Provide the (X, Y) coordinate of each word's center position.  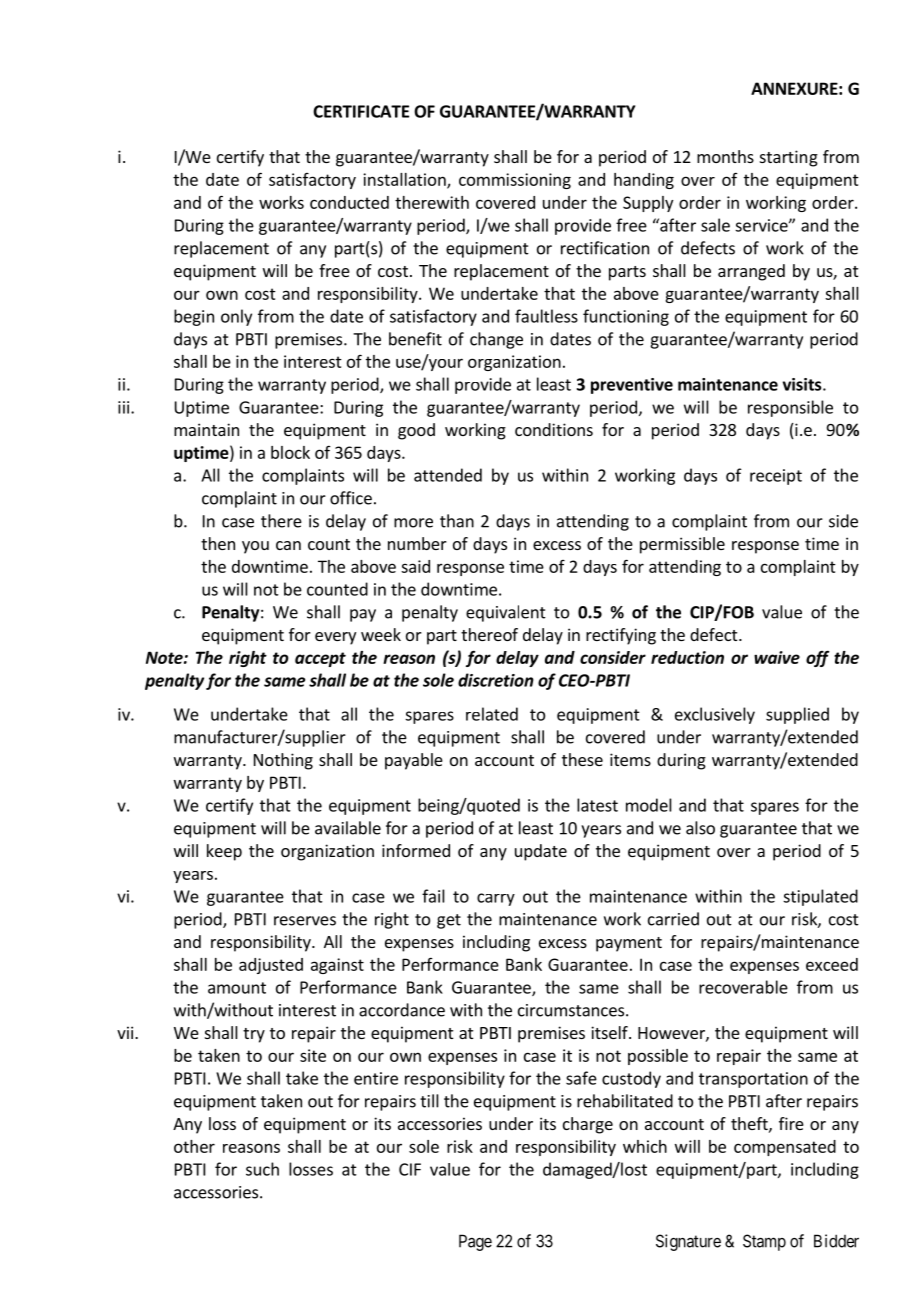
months (725, 156)
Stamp (764, 1242)
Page (475, 1242)
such (262, 1169)
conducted (349, 202)
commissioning (515, 181)
